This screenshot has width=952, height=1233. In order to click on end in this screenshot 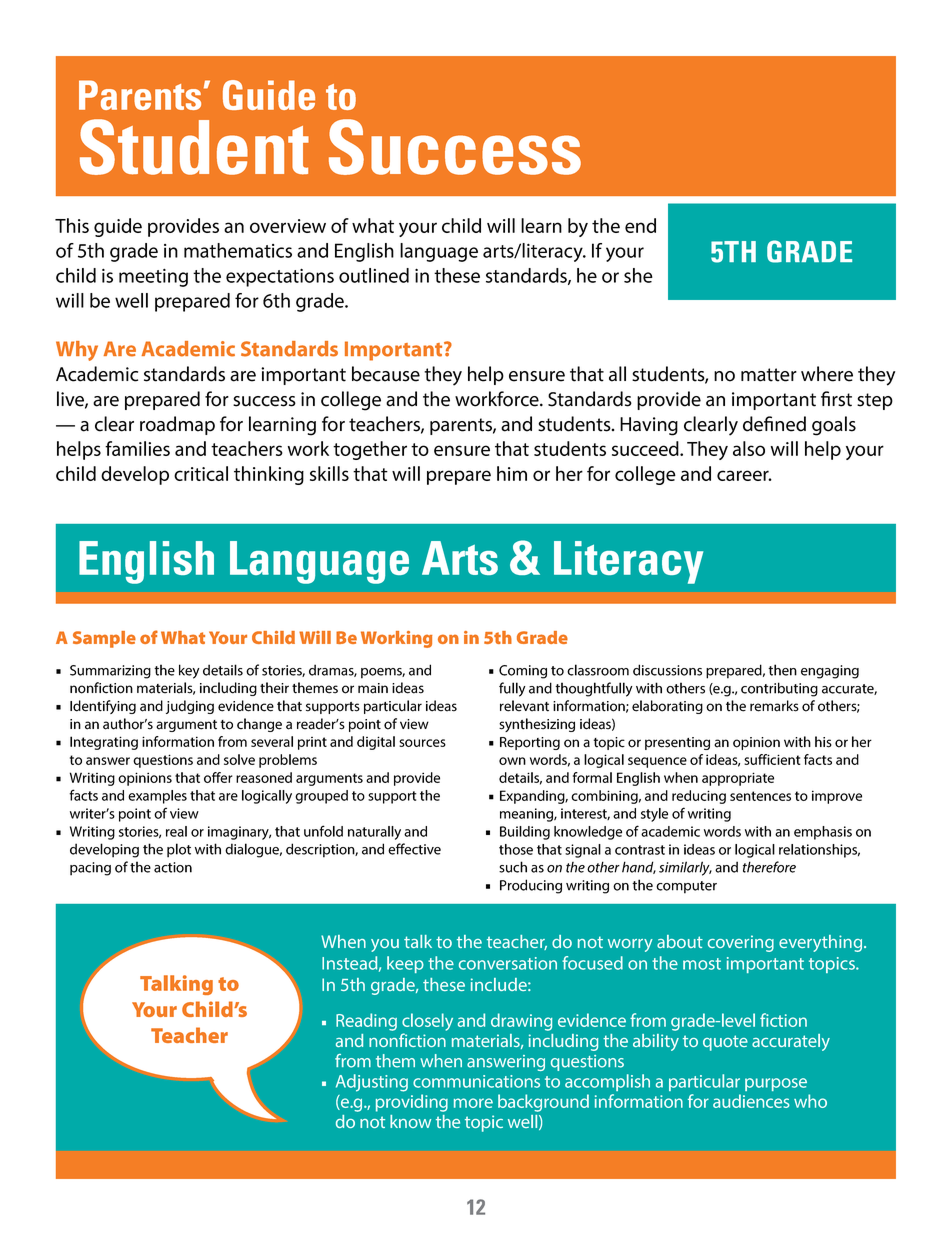, I will do `click(640, 225)`.
